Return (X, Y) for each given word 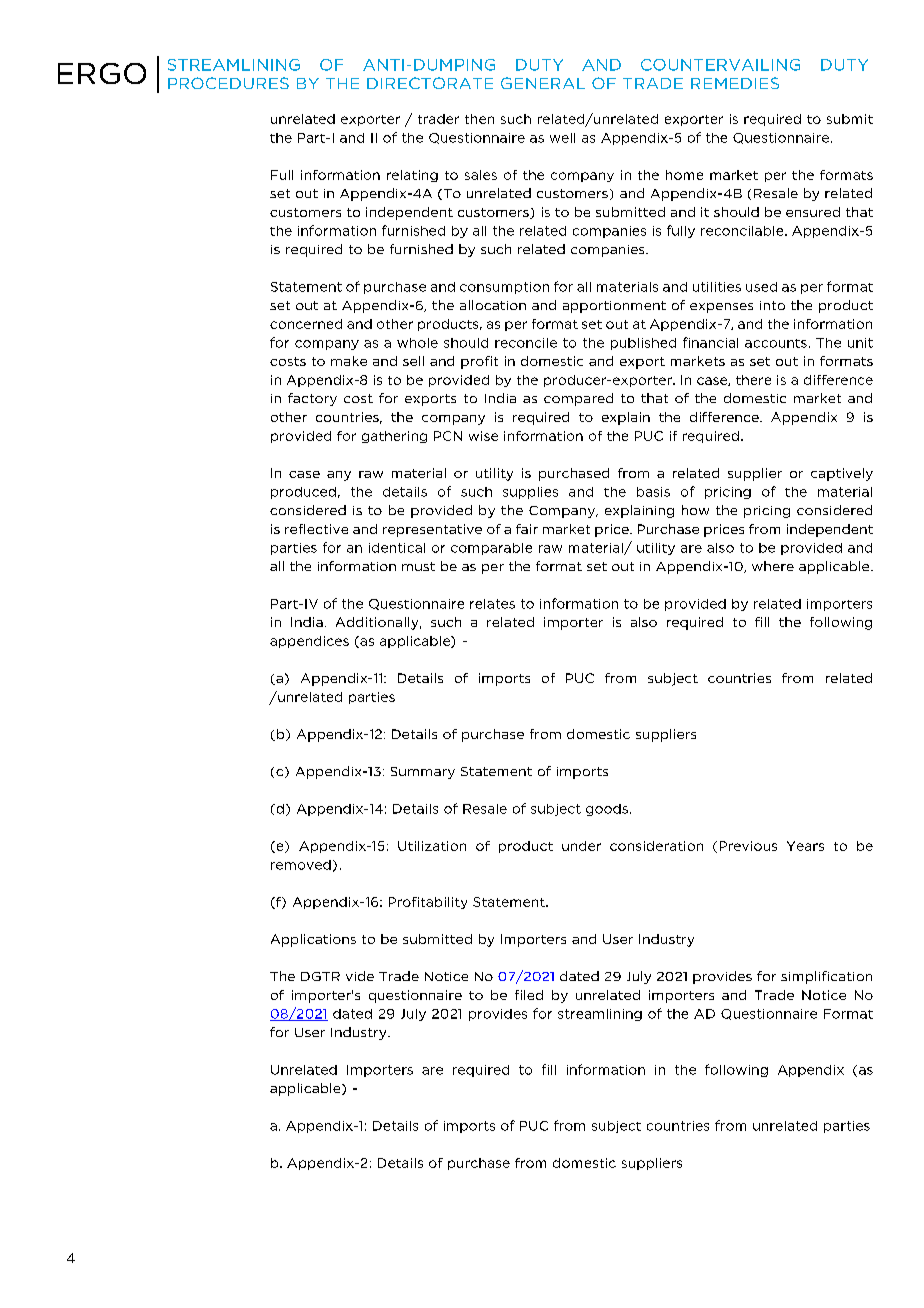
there (753, 380)
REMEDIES (735, 83)
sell (413, 361)
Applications (313, 940)
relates (492, 604)
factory (312, 399)
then (479, 119)
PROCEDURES (228, 83)
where (773, 566)
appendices (309, 642)
